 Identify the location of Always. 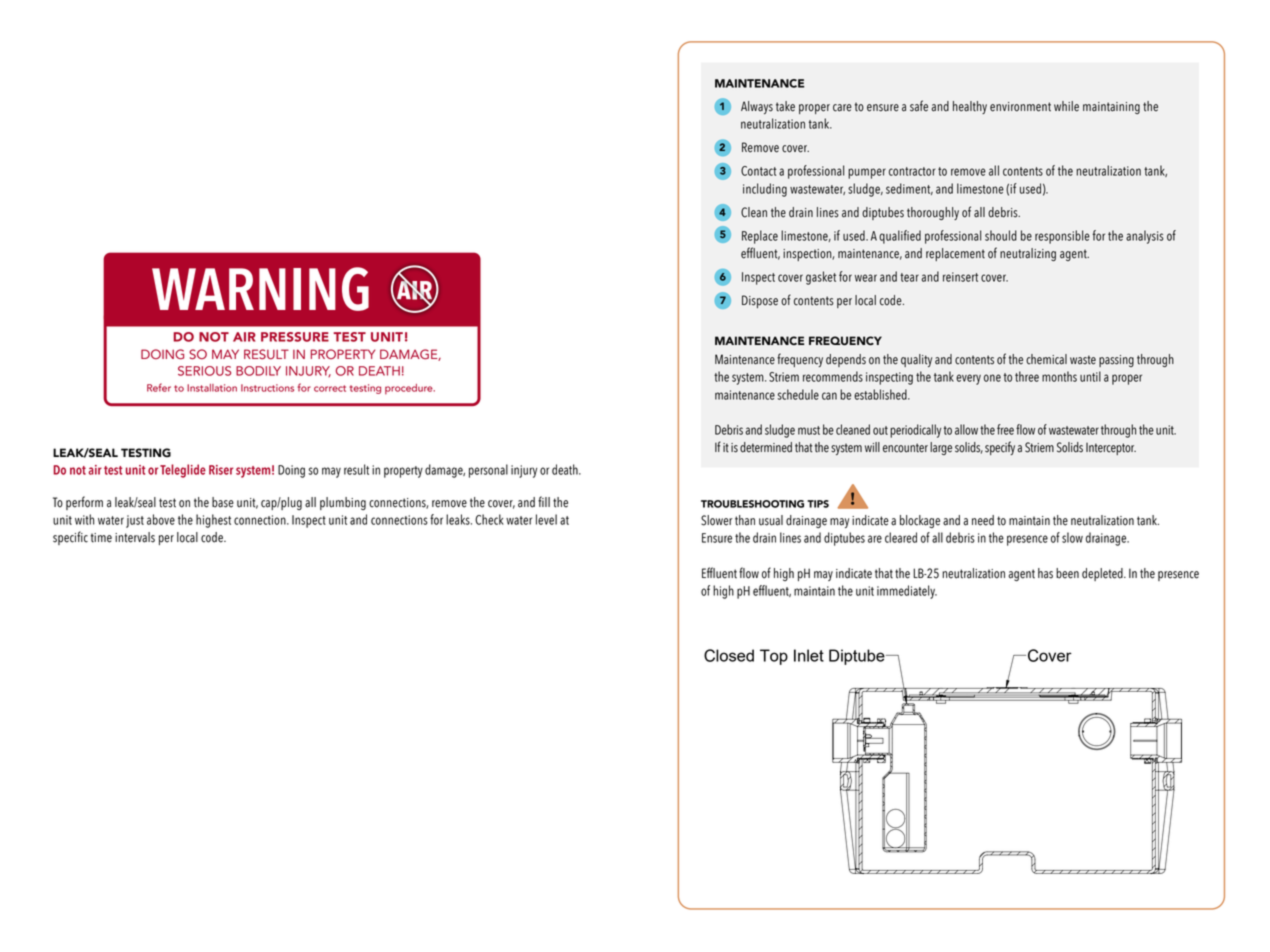
(757, 107).
